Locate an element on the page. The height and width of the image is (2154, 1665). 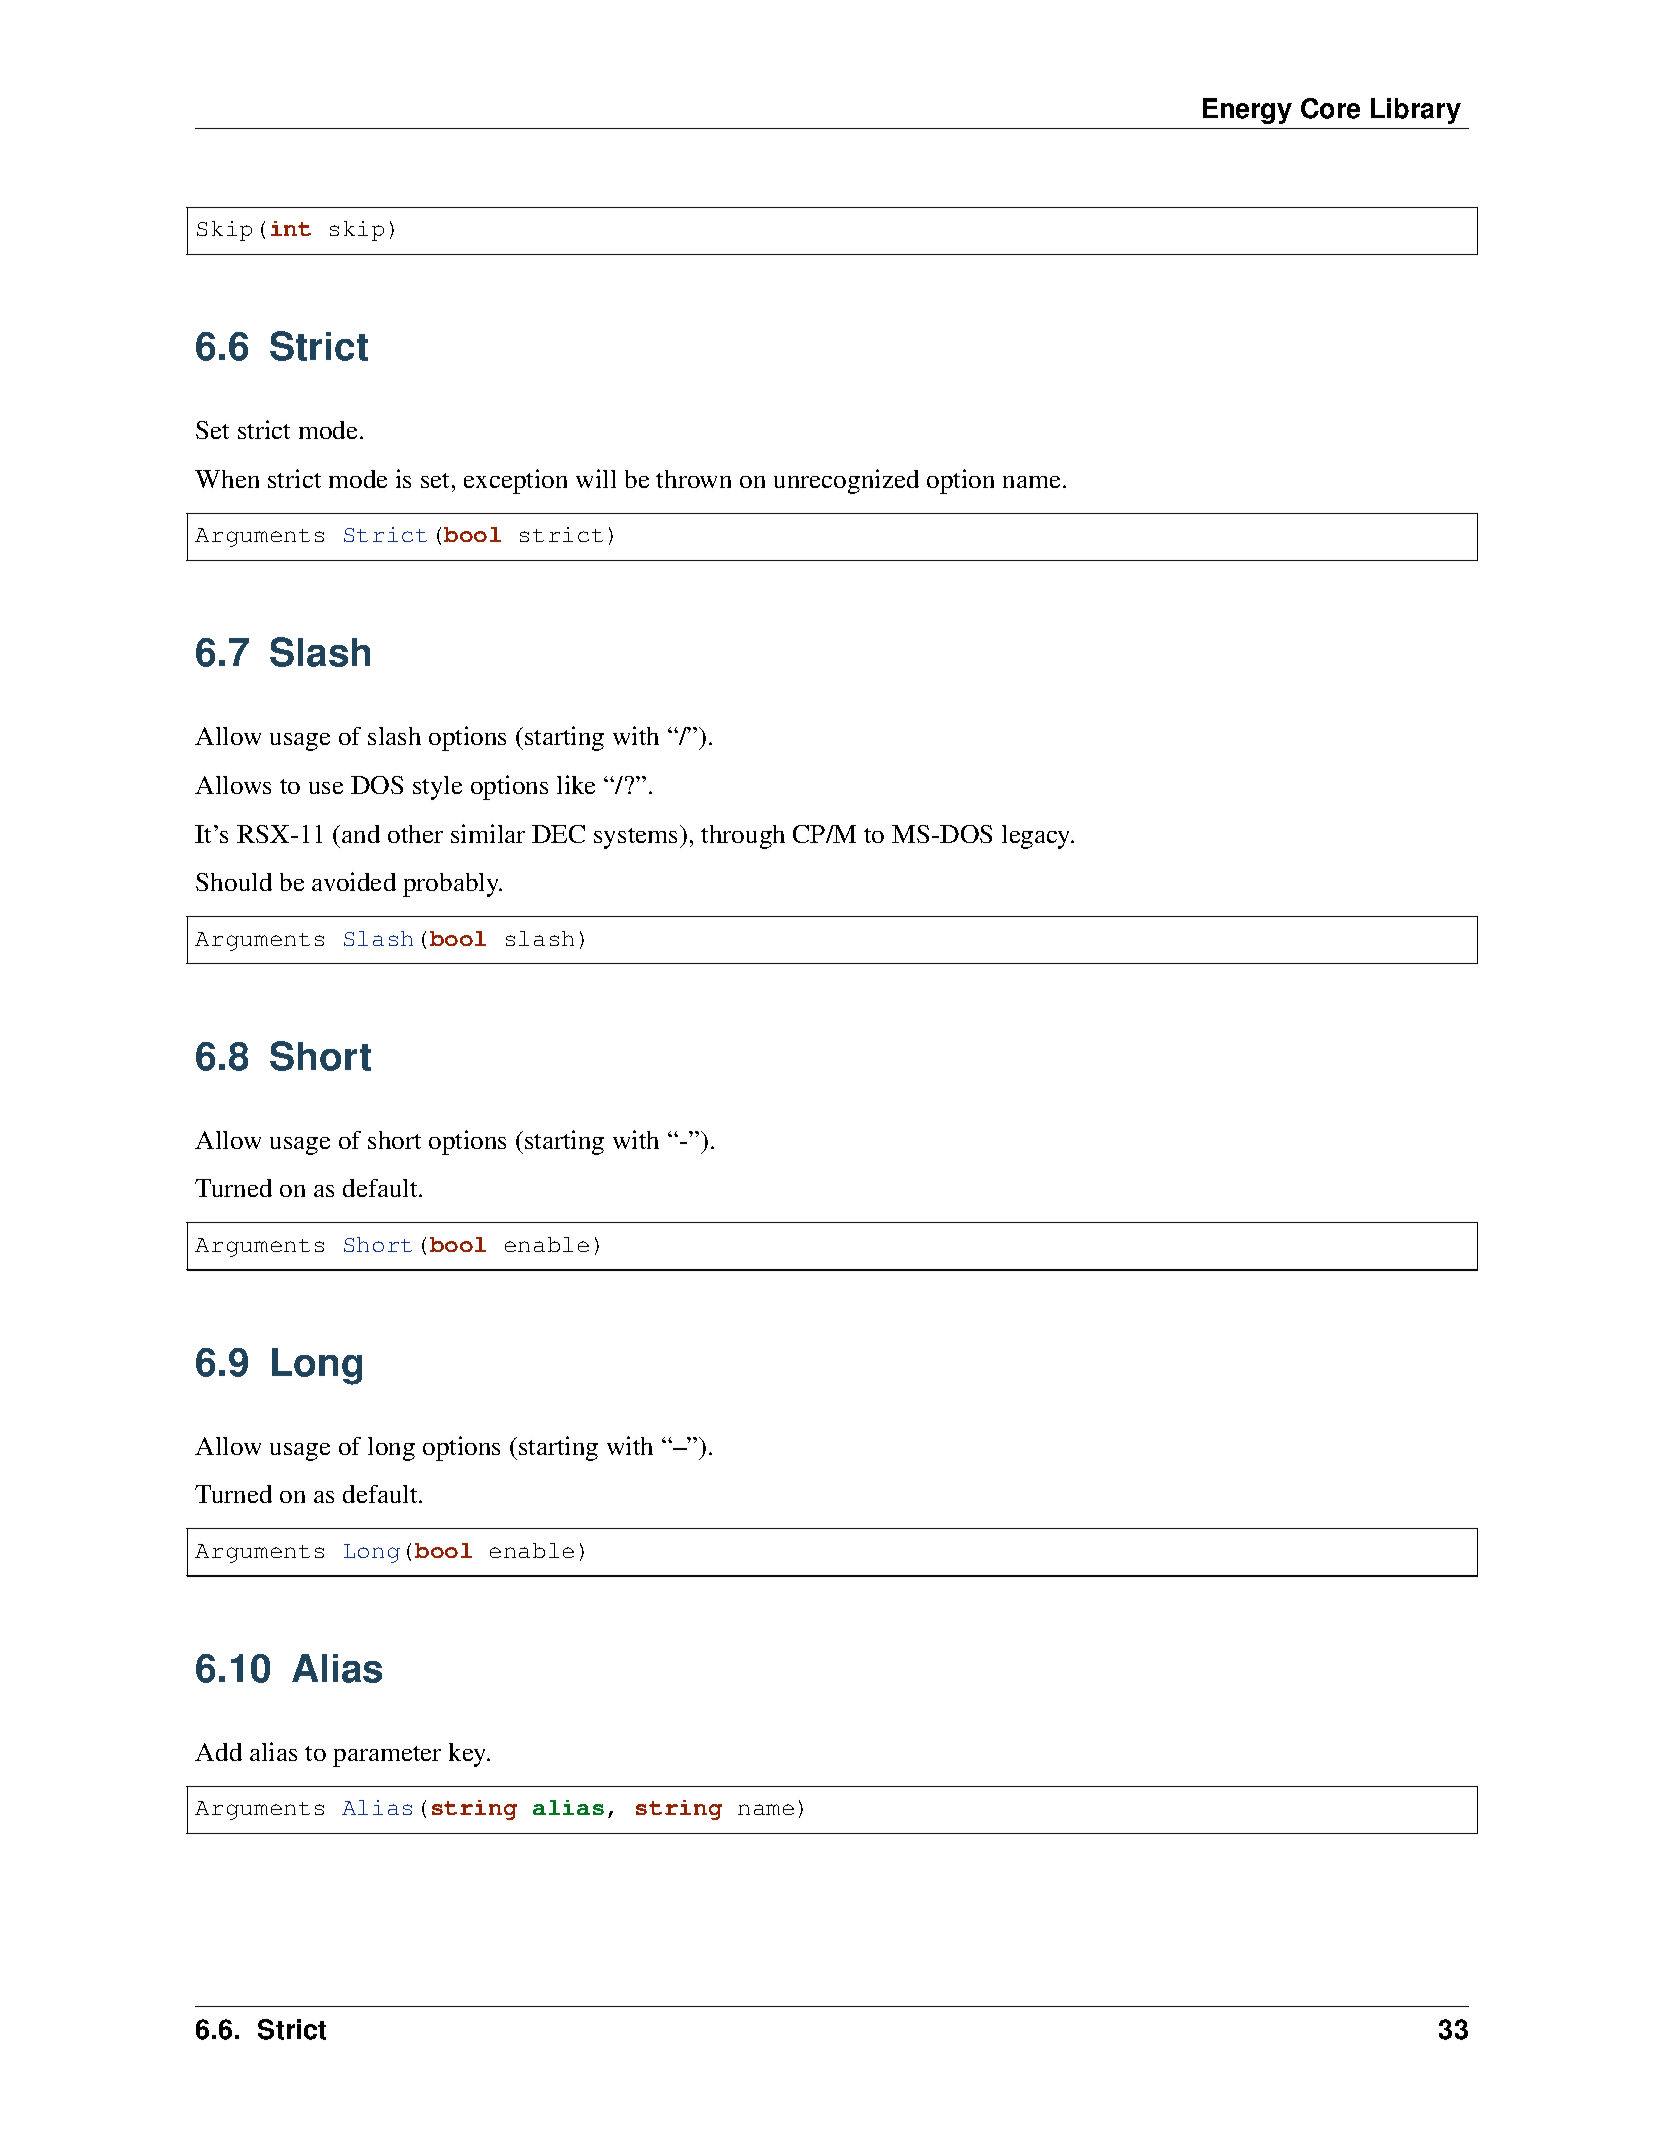
Add is located at coordinates (218, 1752).
